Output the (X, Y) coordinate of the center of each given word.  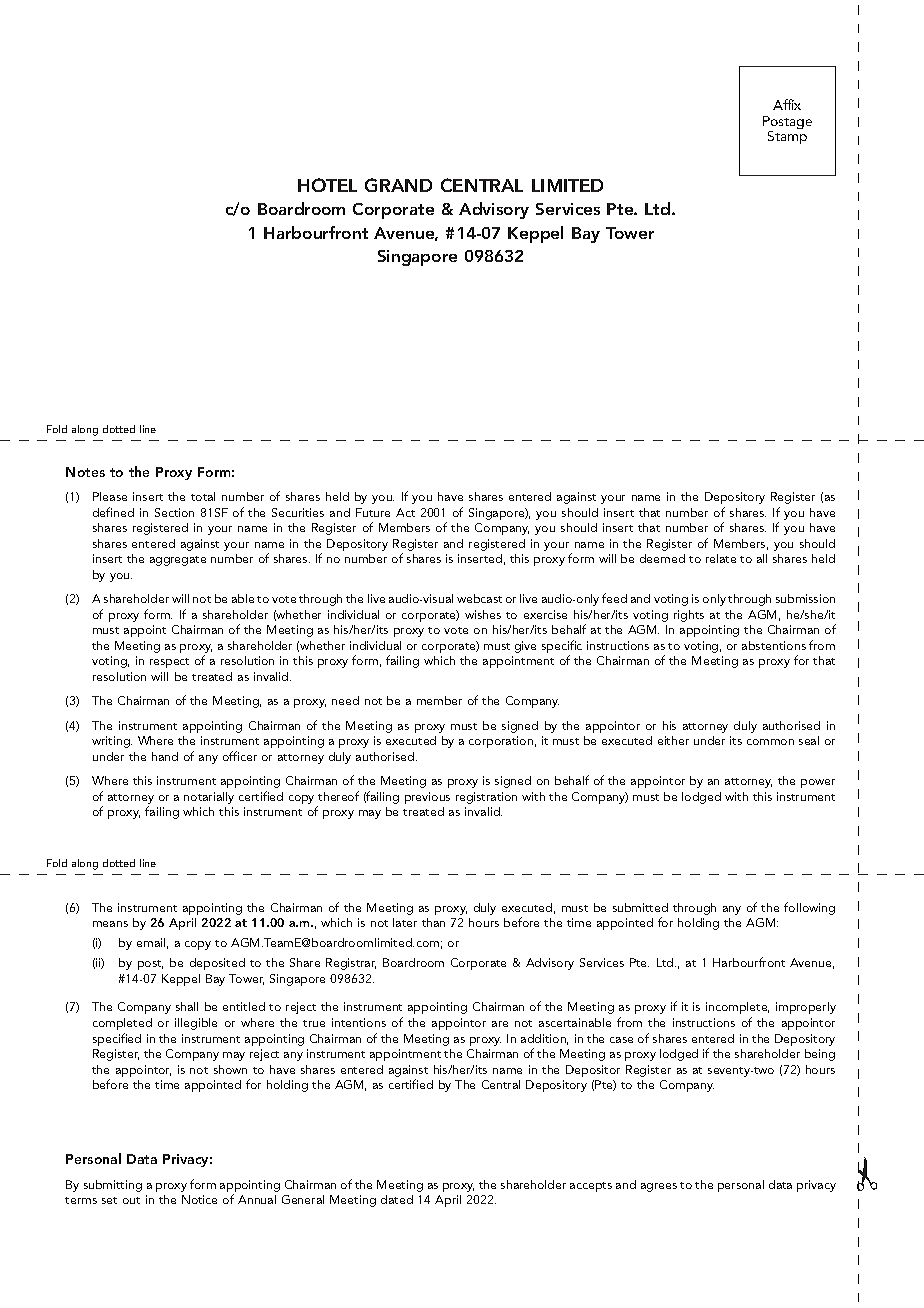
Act (405, 512)
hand (165, 756)
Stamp (787, 137)
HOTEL (327, 185)
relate (721, 558)
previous (427, 798)
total (203, 496)
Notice (199, 1199)
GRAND (398, 185)
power (818, 783)
